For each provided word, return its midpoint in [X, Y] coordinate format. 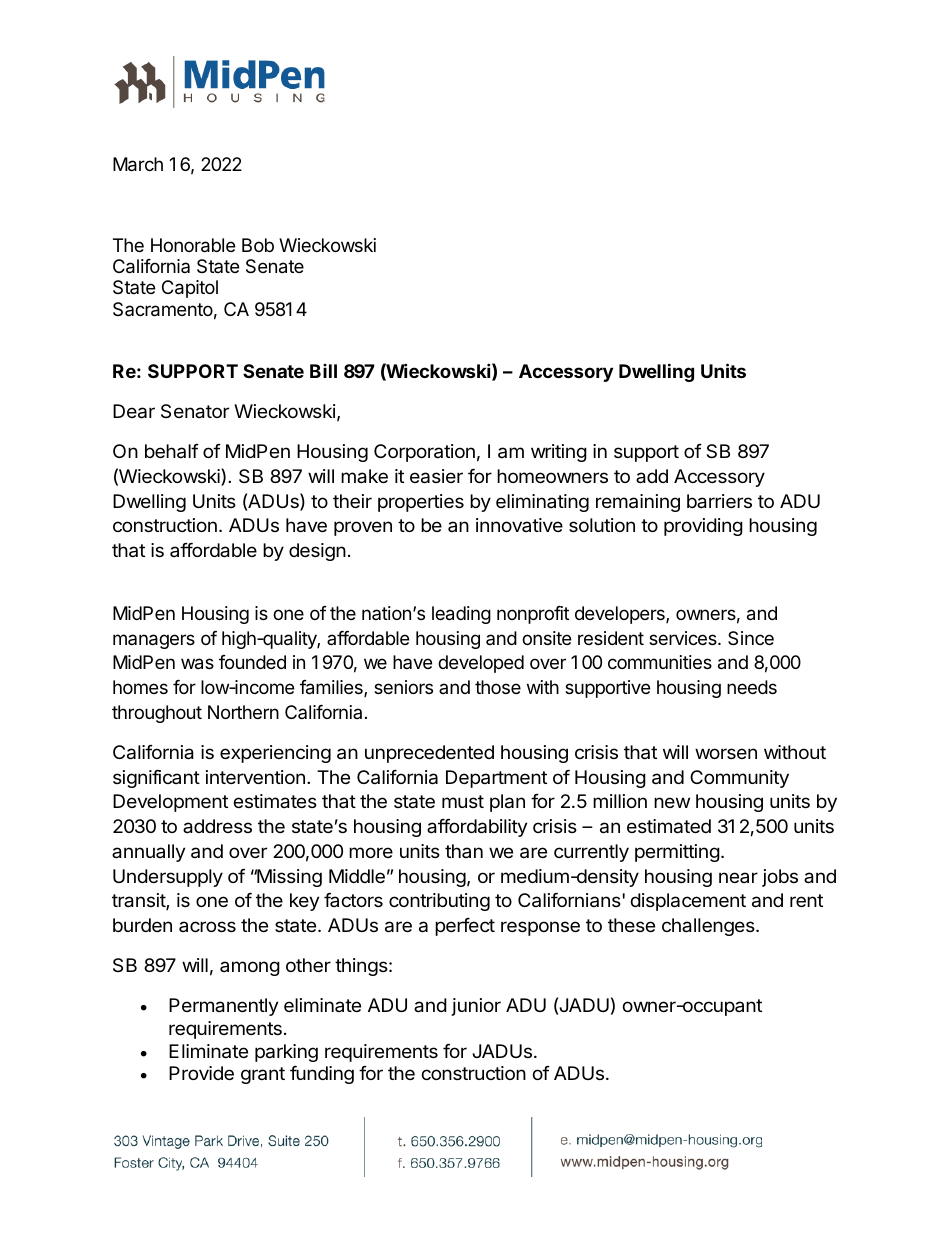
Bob [258, 245]
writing [559, 453]
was [197, 664]
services [684, 638]
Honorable [193, 245]
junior [476, 1007]
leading [461, 615]
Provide [201, 1073]
